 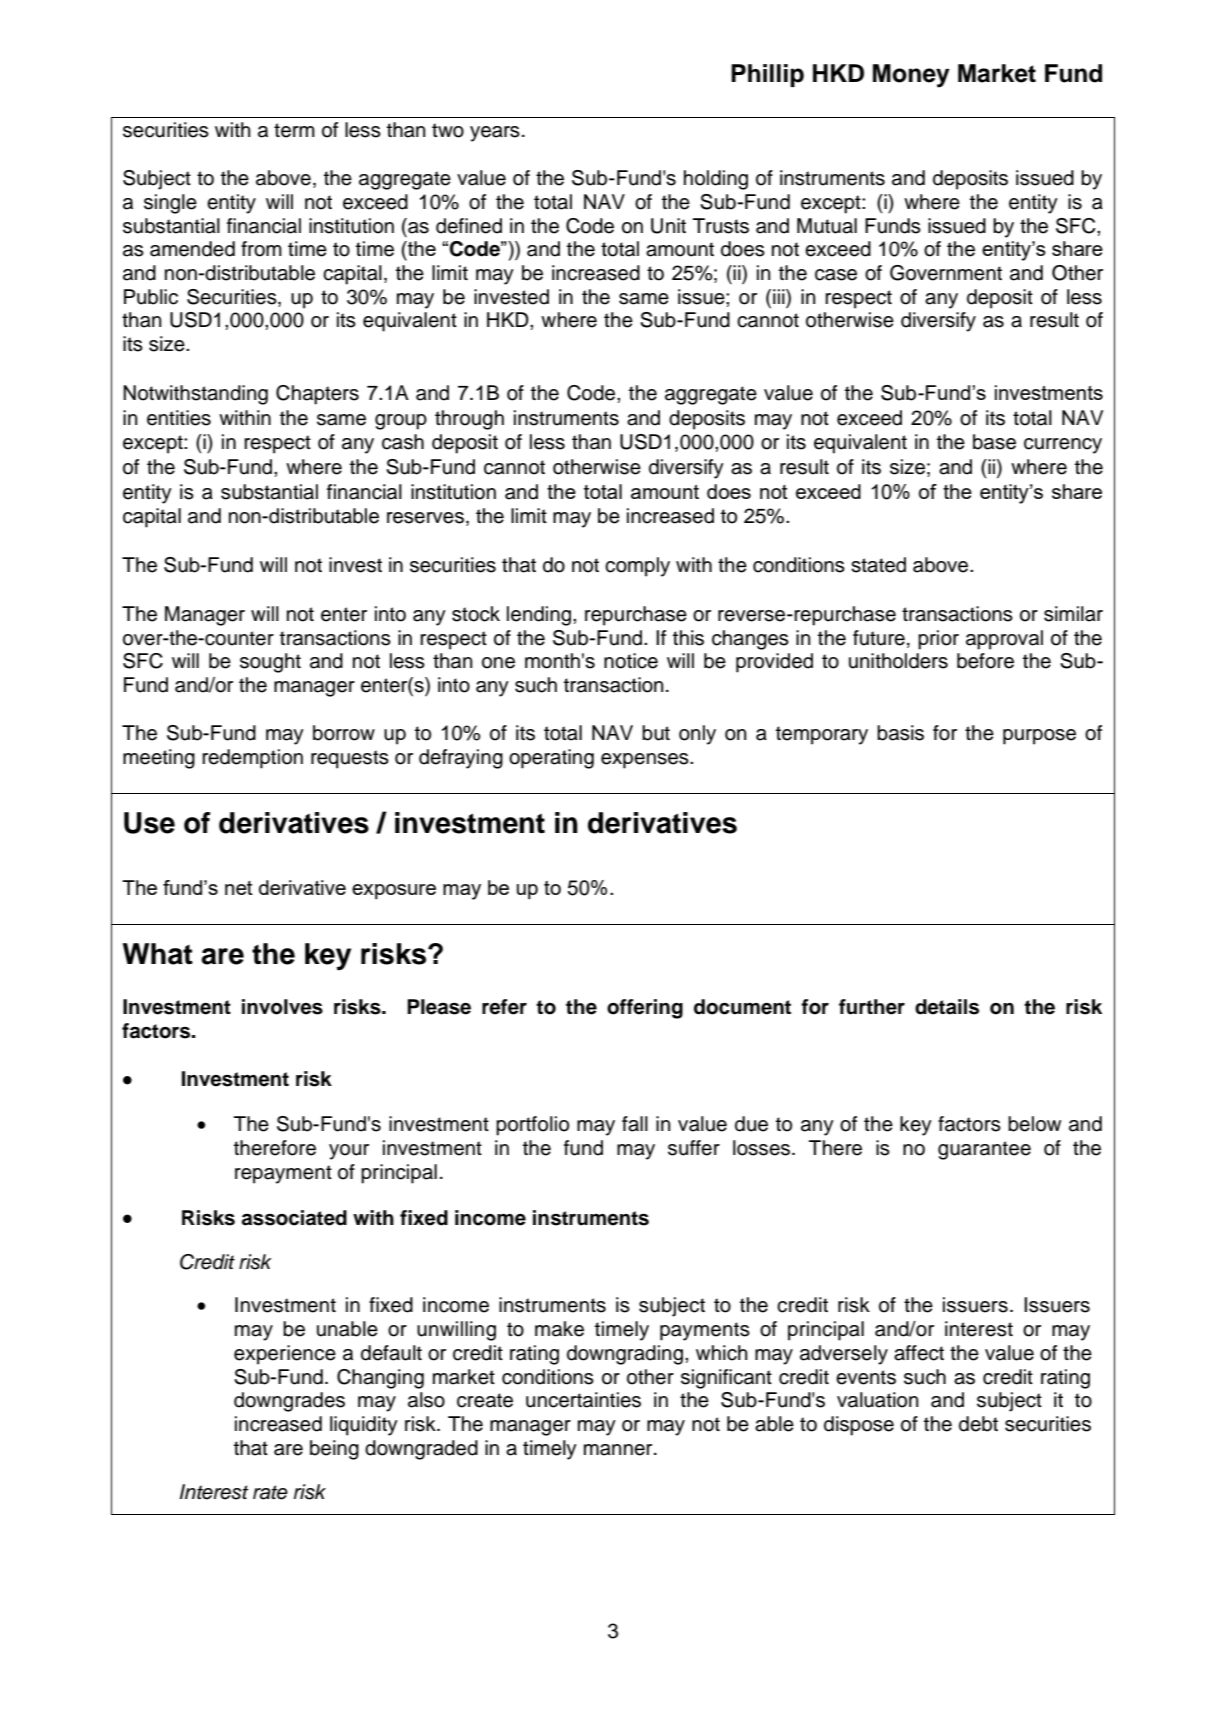 What do you see at coordinates (947, 1007) in the screenshot?
I see `details` at bounding box center [947, 1007].
